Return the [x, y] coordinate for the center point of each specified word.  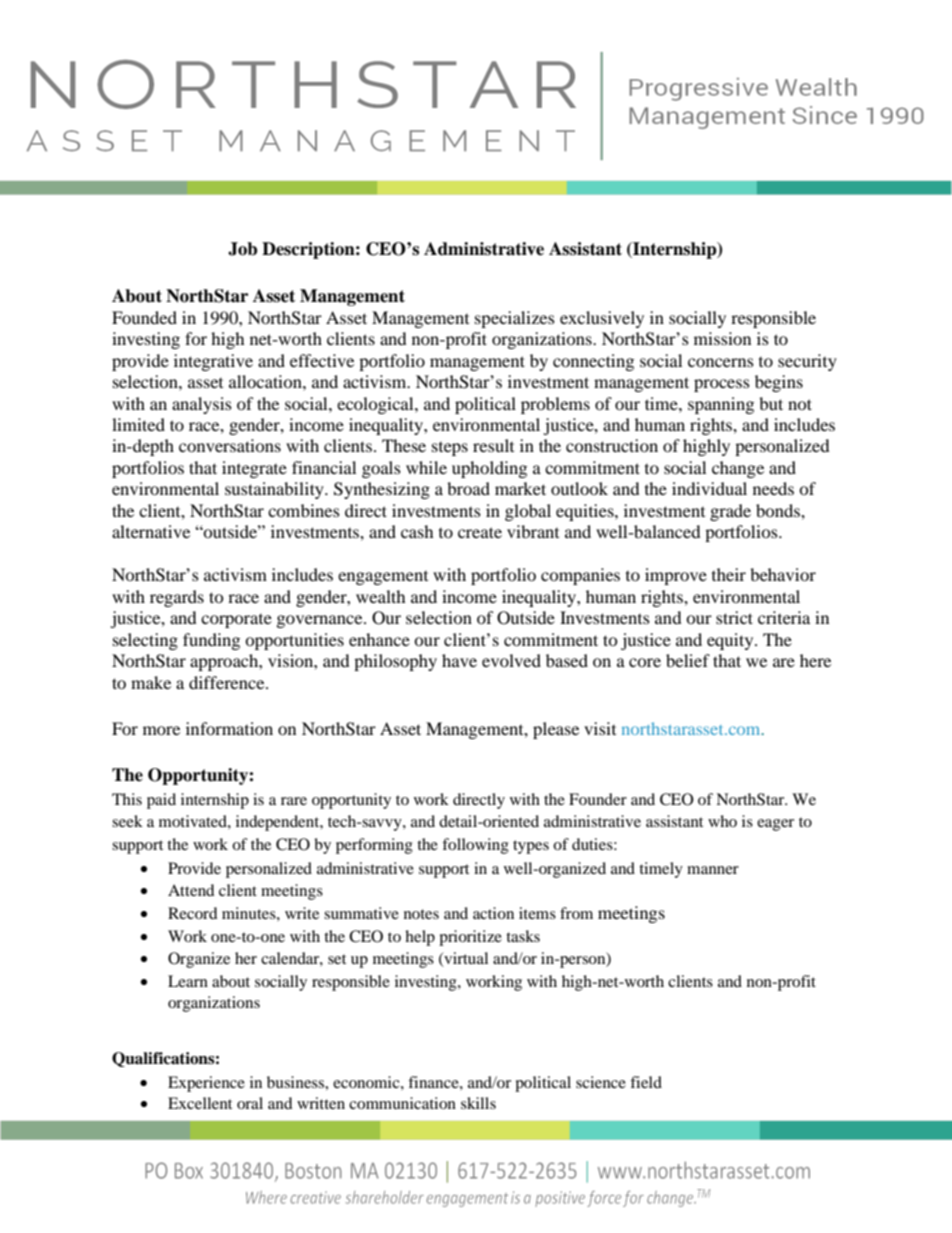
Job [242, 249]
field [646, 1082]
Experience [206, 1084]
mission [722, 338]
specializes [515, 319]
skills [478, 1103]
